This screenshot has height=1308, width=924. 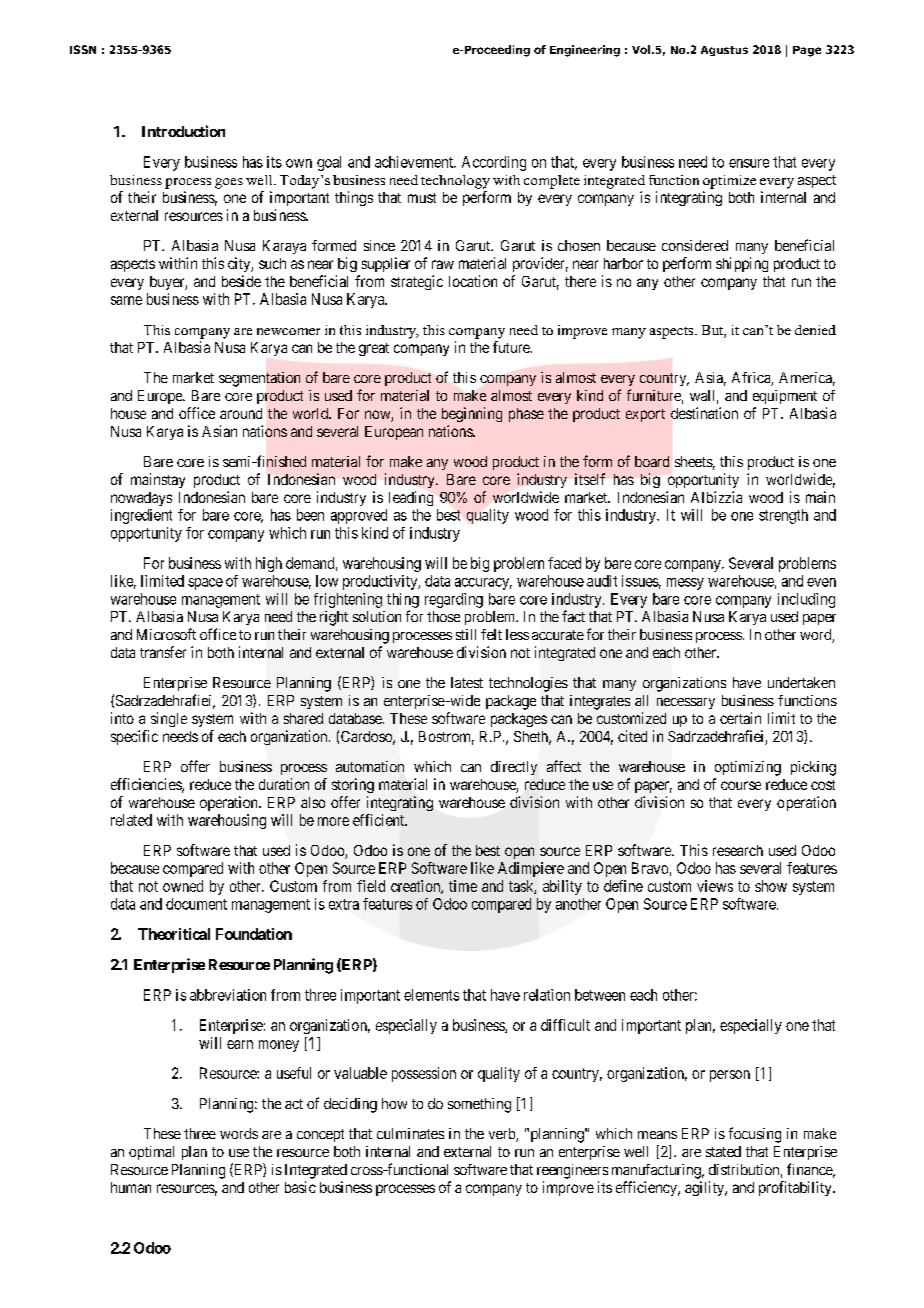 I want to click on stated, so click(x=723, y=1151).
